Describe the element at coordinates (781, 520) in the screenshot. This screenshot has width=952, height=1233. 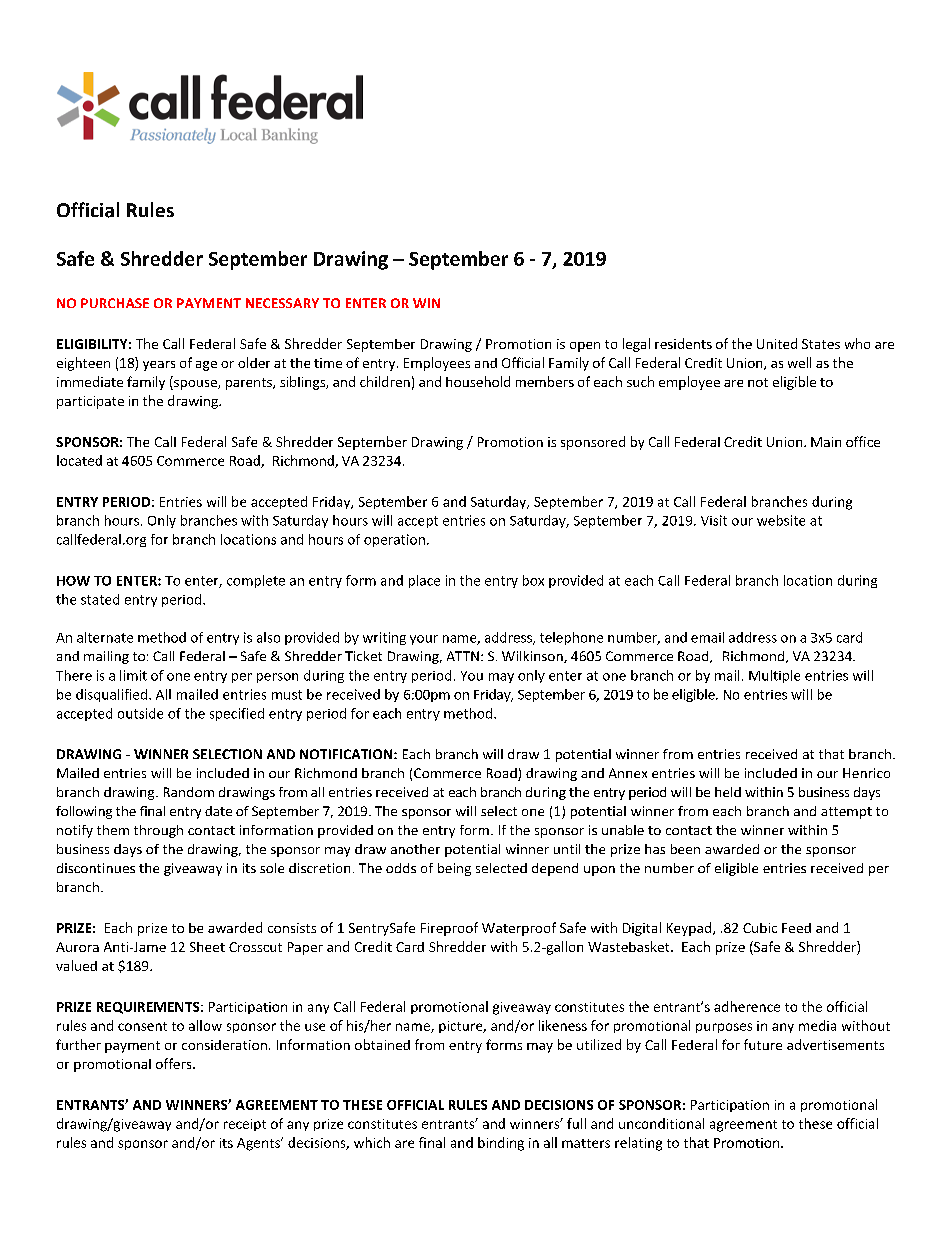
I see `website` at that location.
